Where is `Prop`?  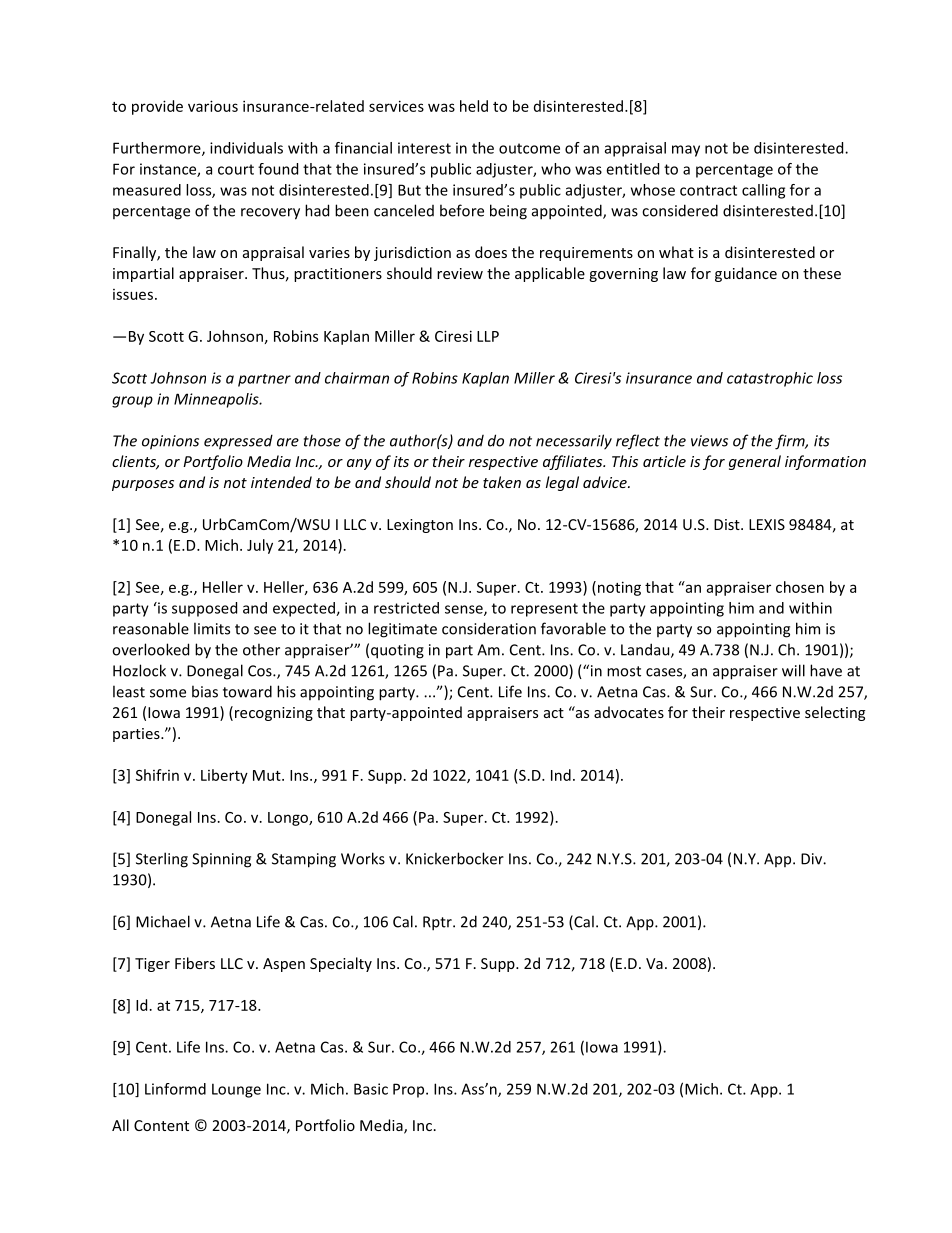 Prop is located at coordinates (410, 1090).
